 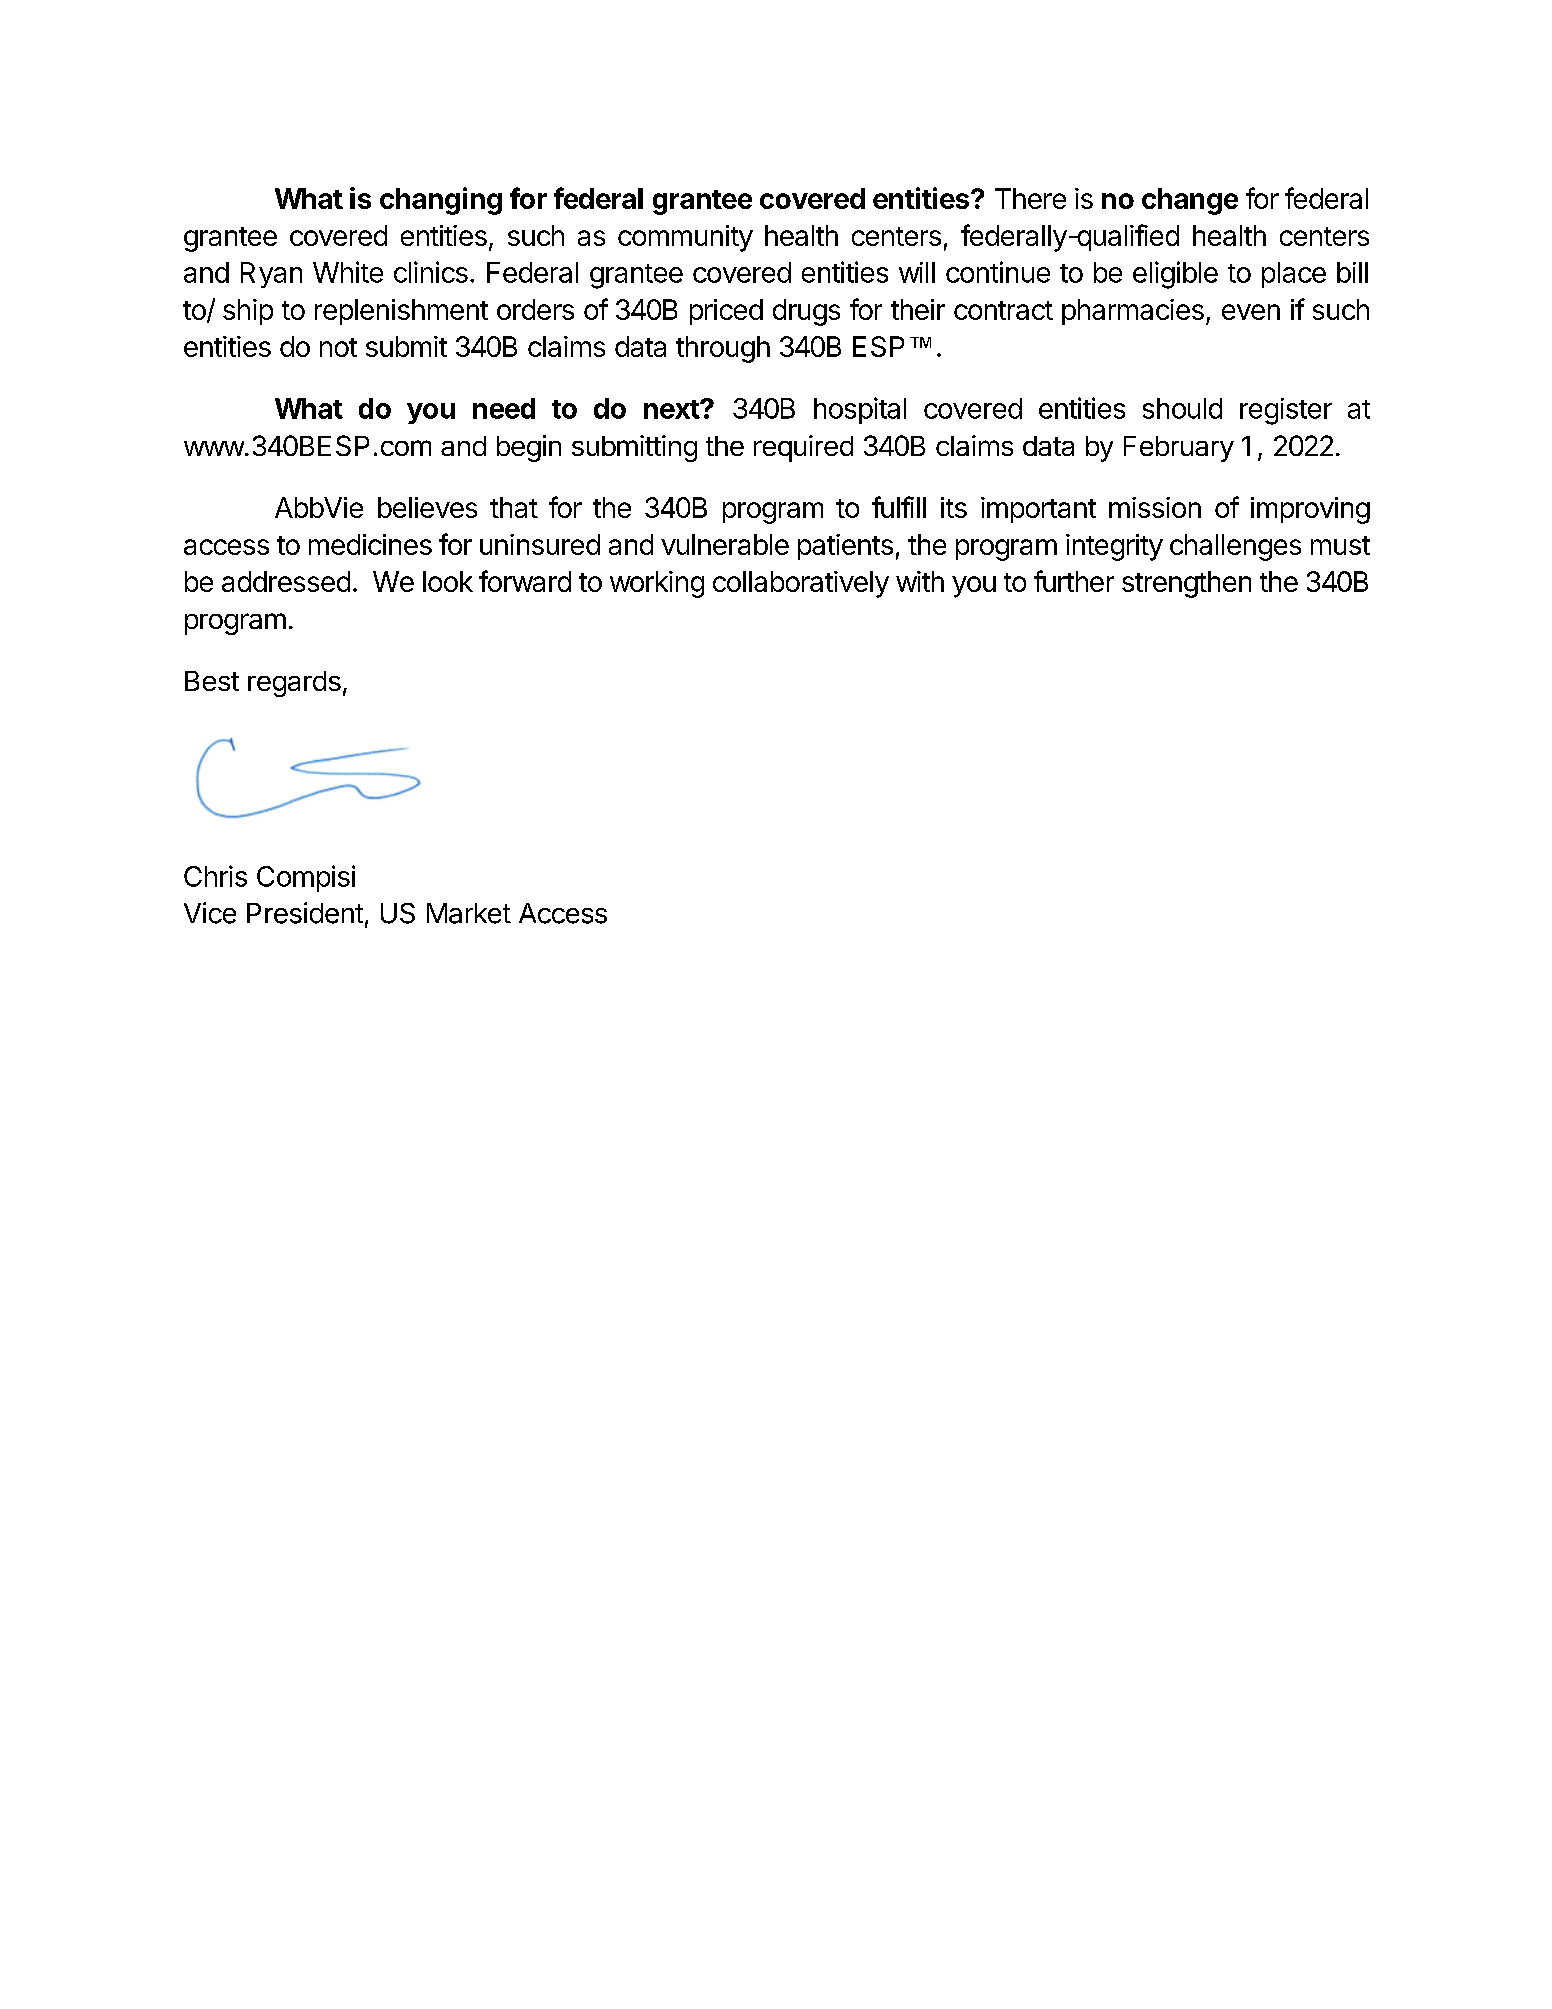 What do you see at coordinates (1186, 584) in the screenshot?
I see `strengthen` at bounding box center [1186, 584].
